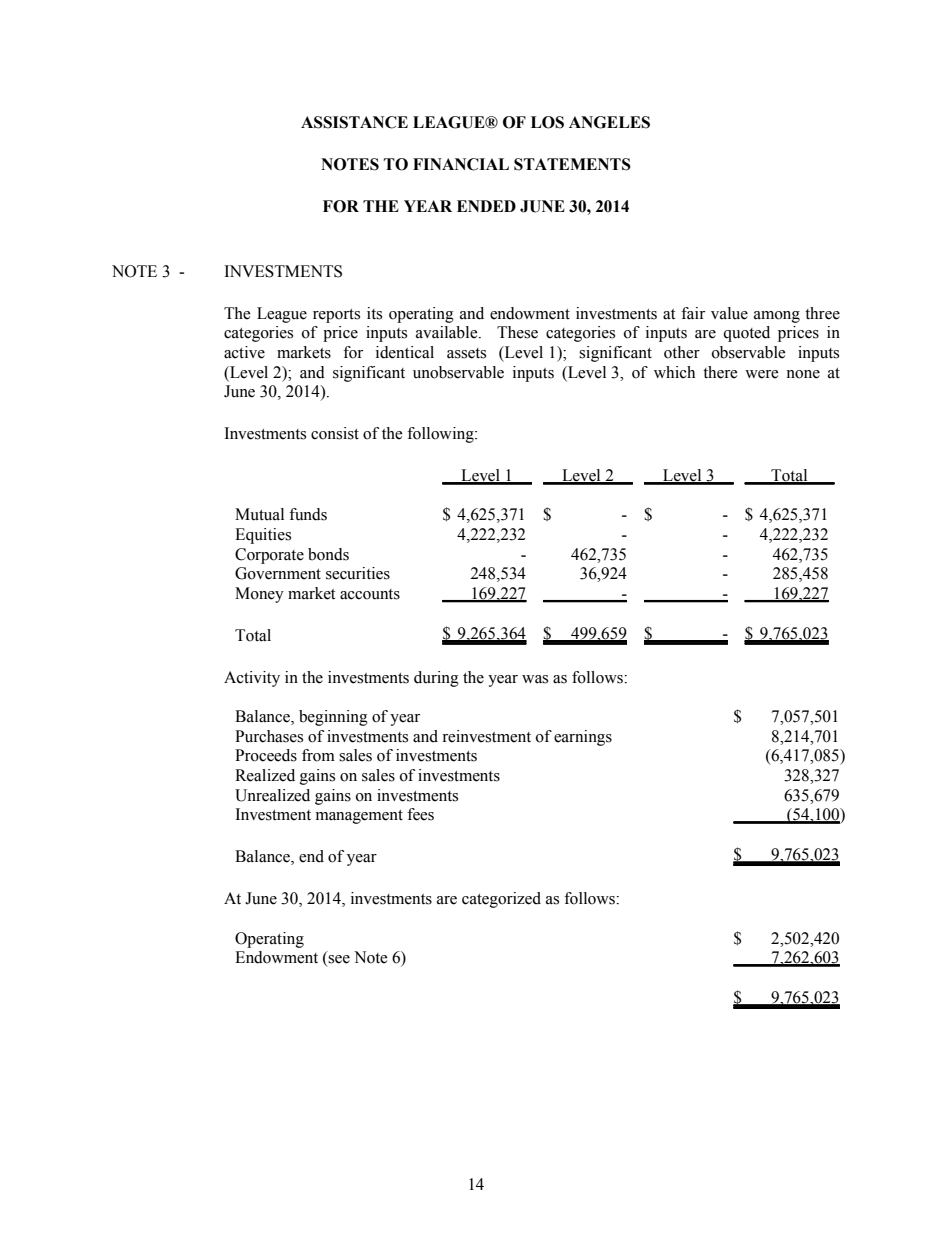 This document has width=952, height=1233. What do you see at coordinates (762, 374) in the document?
I see `were` at bounding box center [762, 374].
